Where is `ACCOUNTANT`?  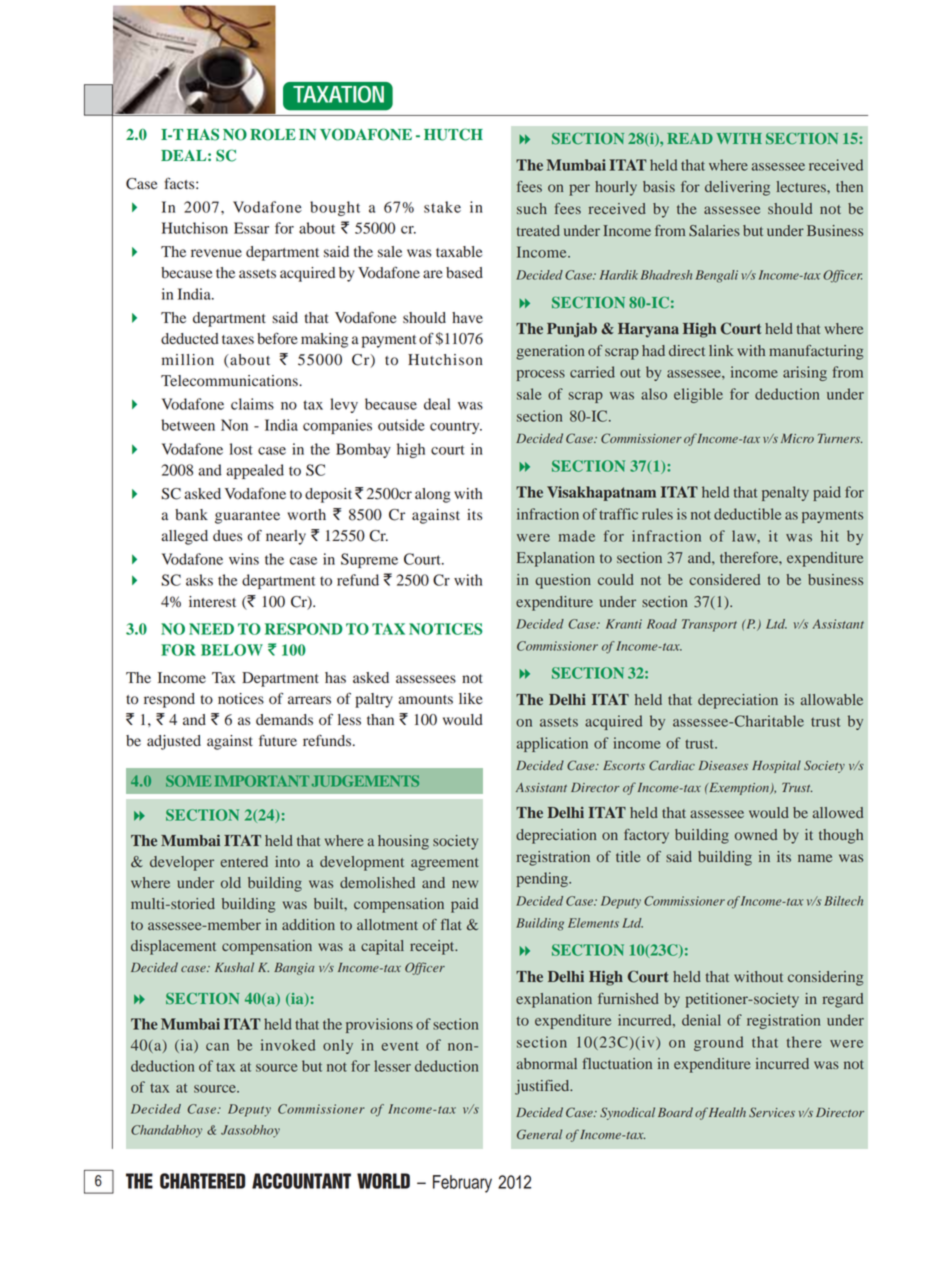
ACCOUNTANT is located at coordinates (301, 1181).
